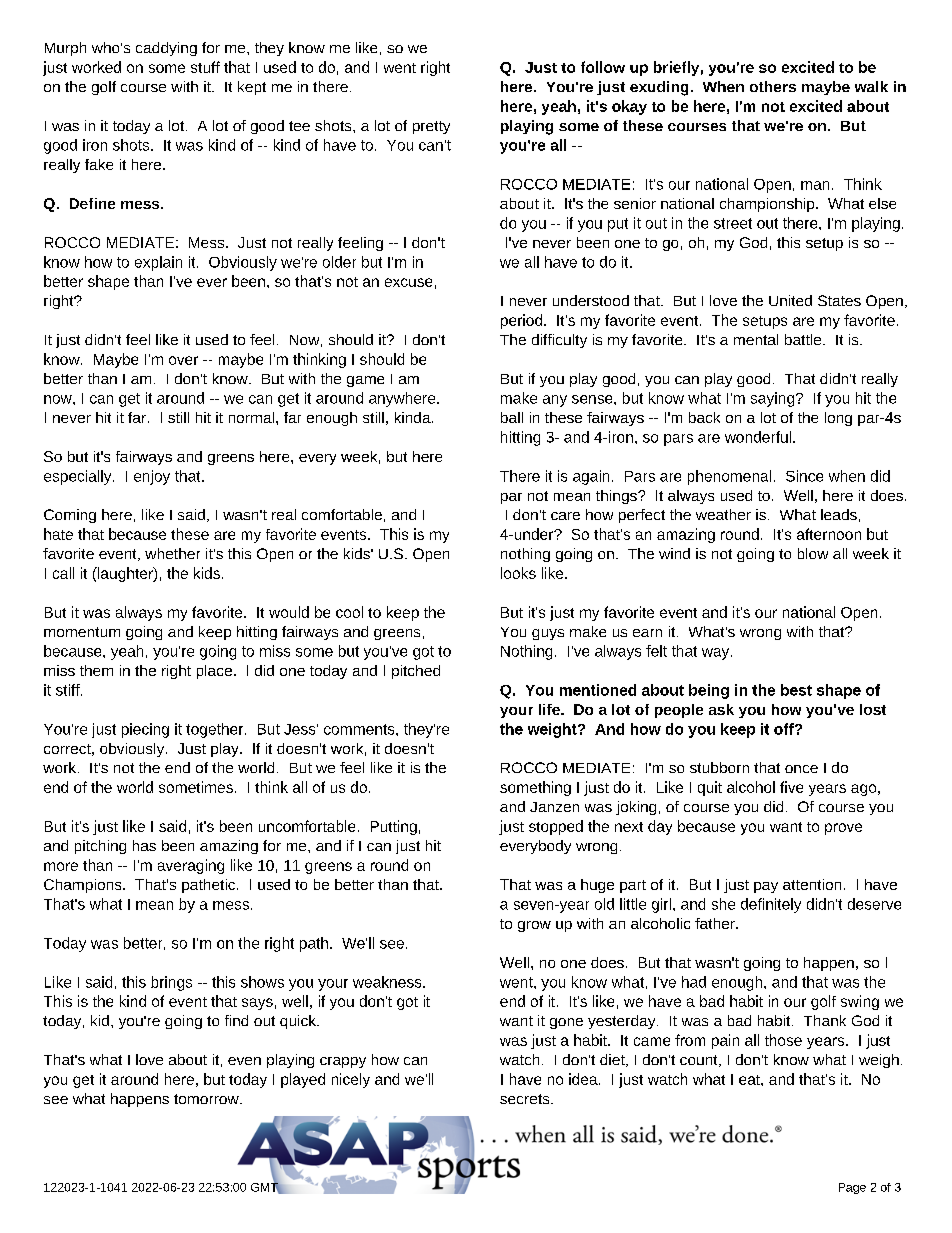 This screenshot has width=952, height=1233. I want to click on secrets, so click(526, 1099).
